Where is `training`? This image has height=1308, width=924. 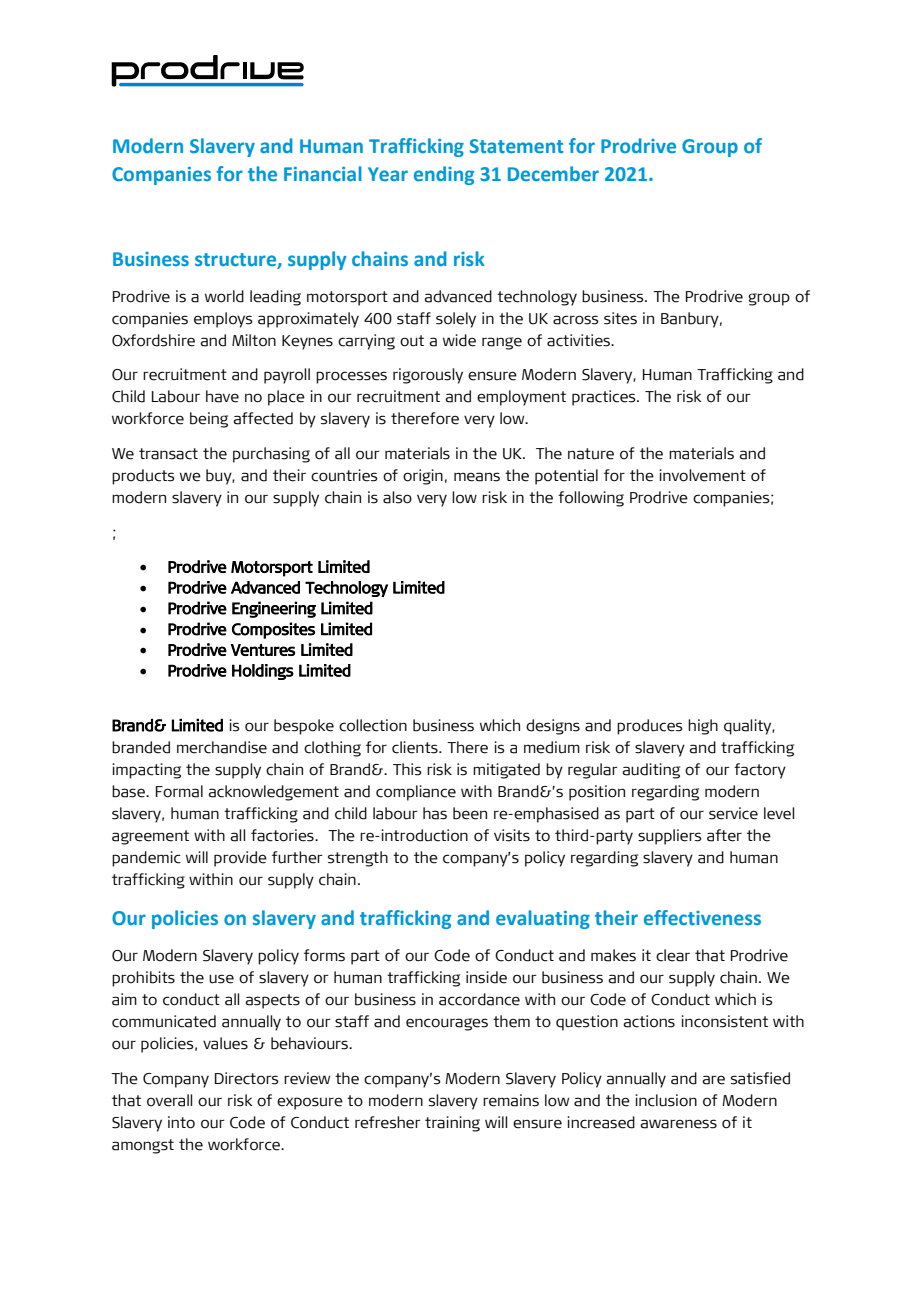 training is located at coordinates (452, 1124).
